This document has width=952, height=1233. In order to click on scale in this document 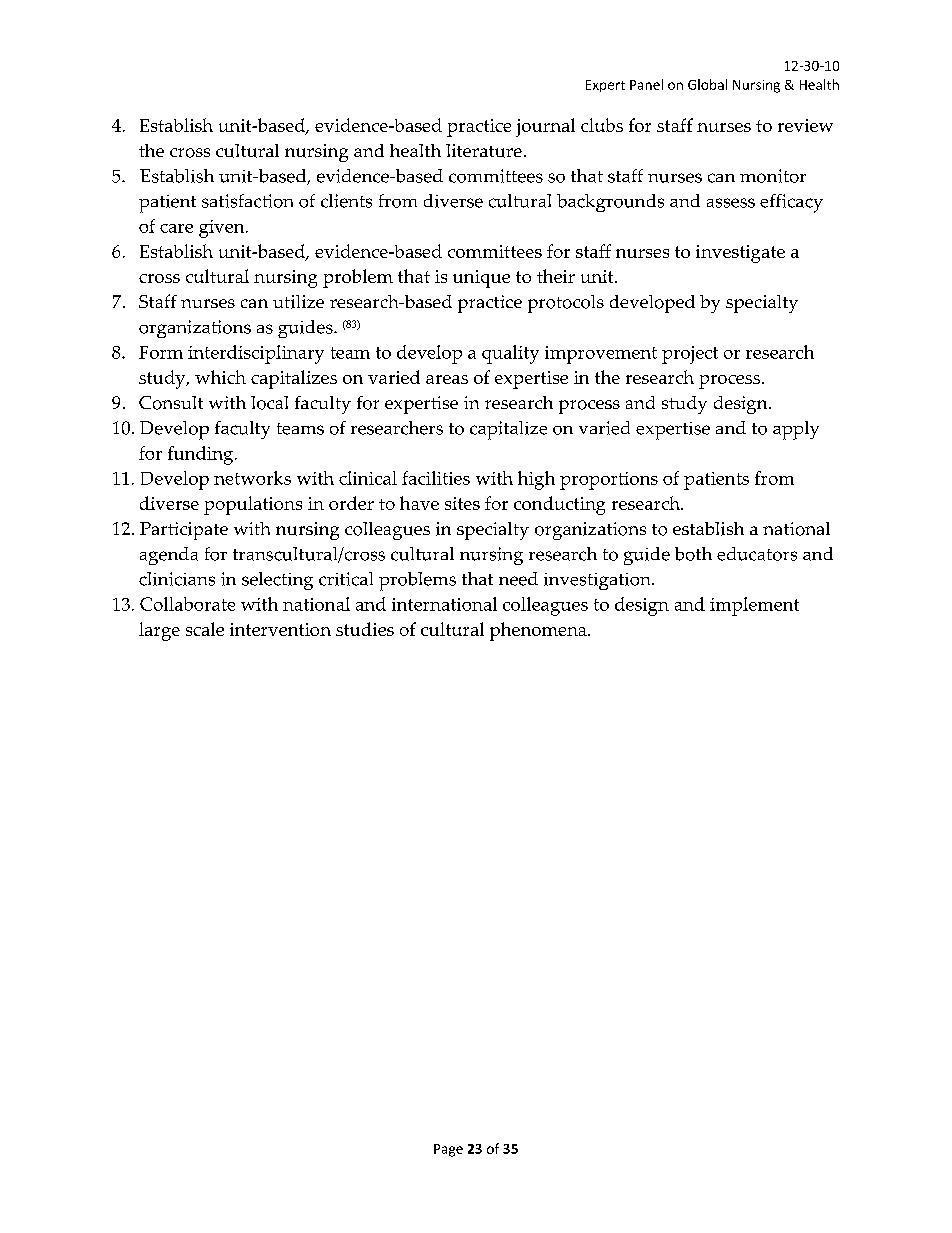, I will do `click(205, 629)`.
